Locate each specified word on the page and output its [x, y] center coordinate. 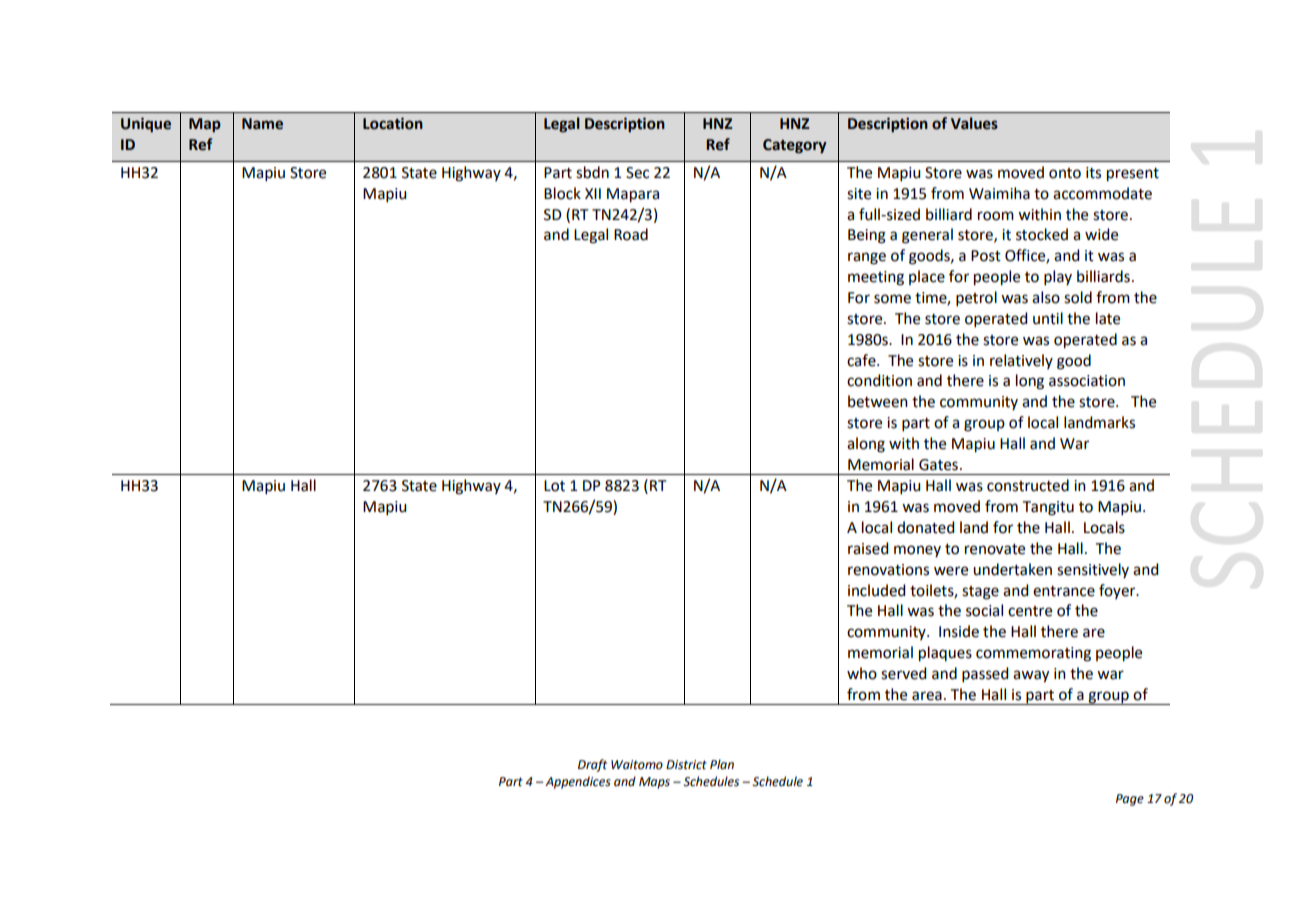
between [878, 401]
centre [1030, 611]
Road [631, 234]
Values [974, 123]
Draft [592, 765]
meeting [876, 278]
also [1046, 297]
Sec [637, 173]
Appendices [578, 782]
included [876, 590]
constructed [1028, 485]
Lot [554, 486]
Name [262, 124]
